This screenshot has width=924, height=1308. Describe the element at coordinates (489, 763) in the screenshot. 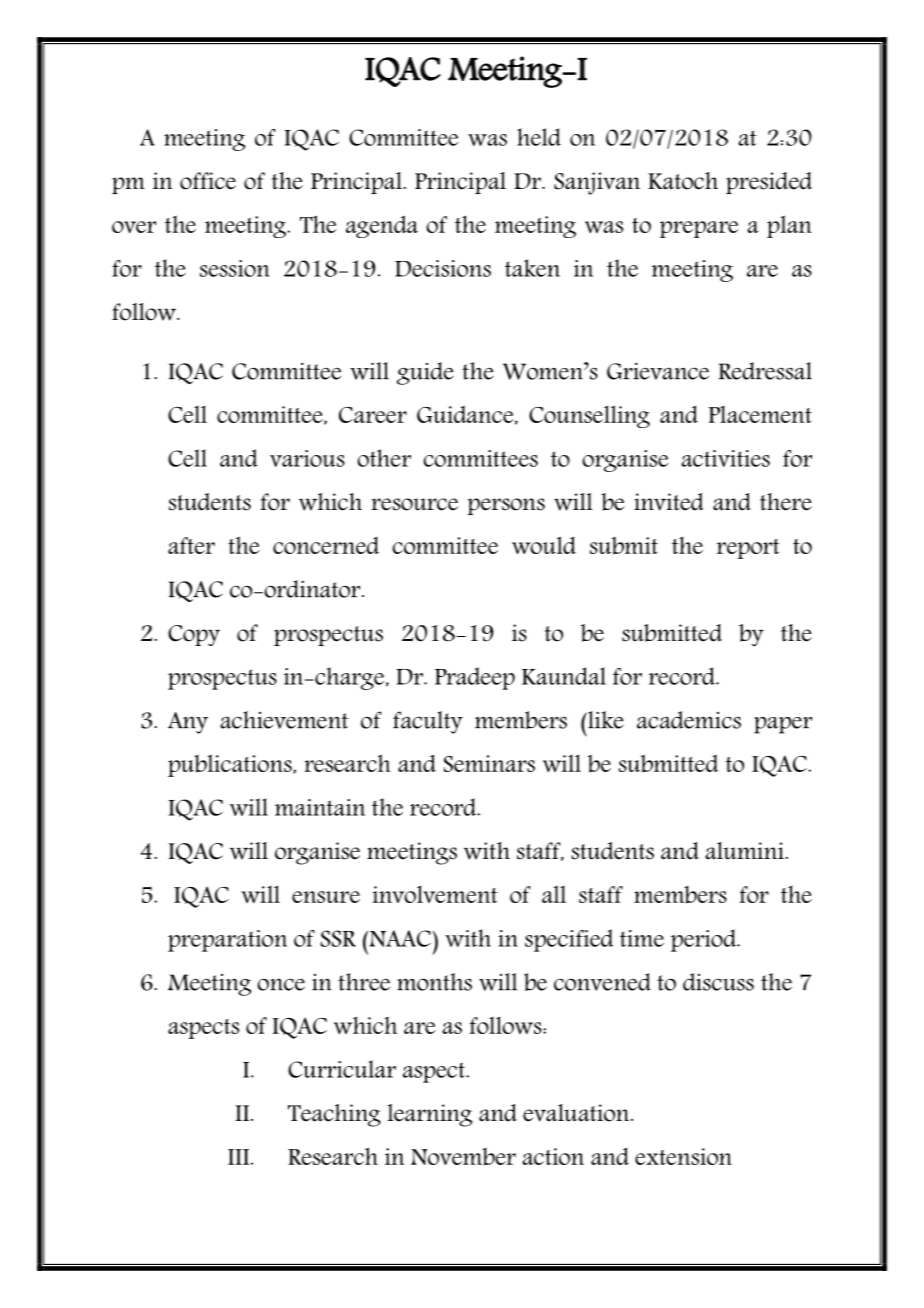

I see `Seminars` at that location.
